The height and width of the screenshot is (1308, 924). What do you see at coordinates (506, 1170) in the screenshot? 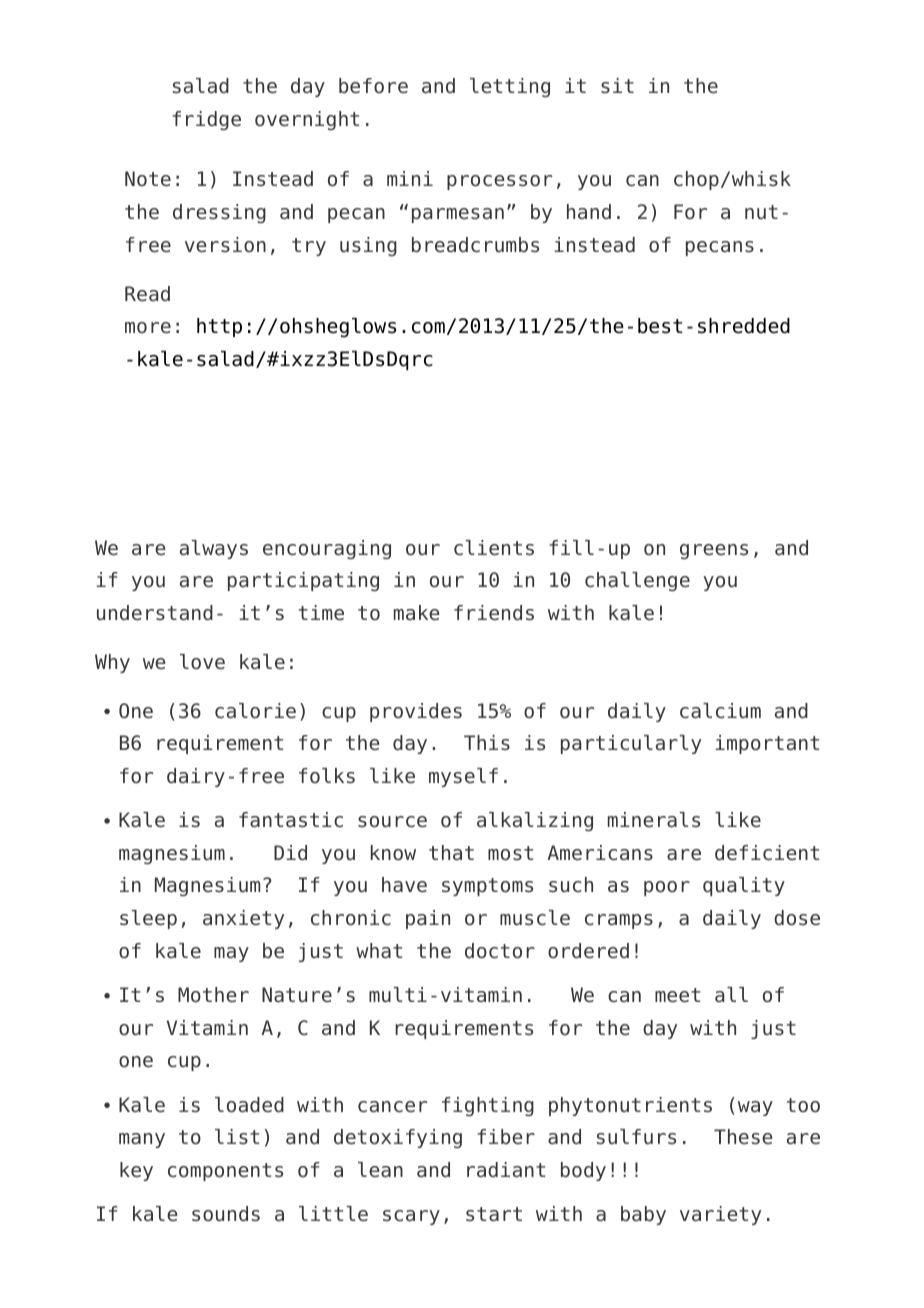
I see `radiant` at bounding box center [506, 1170].
